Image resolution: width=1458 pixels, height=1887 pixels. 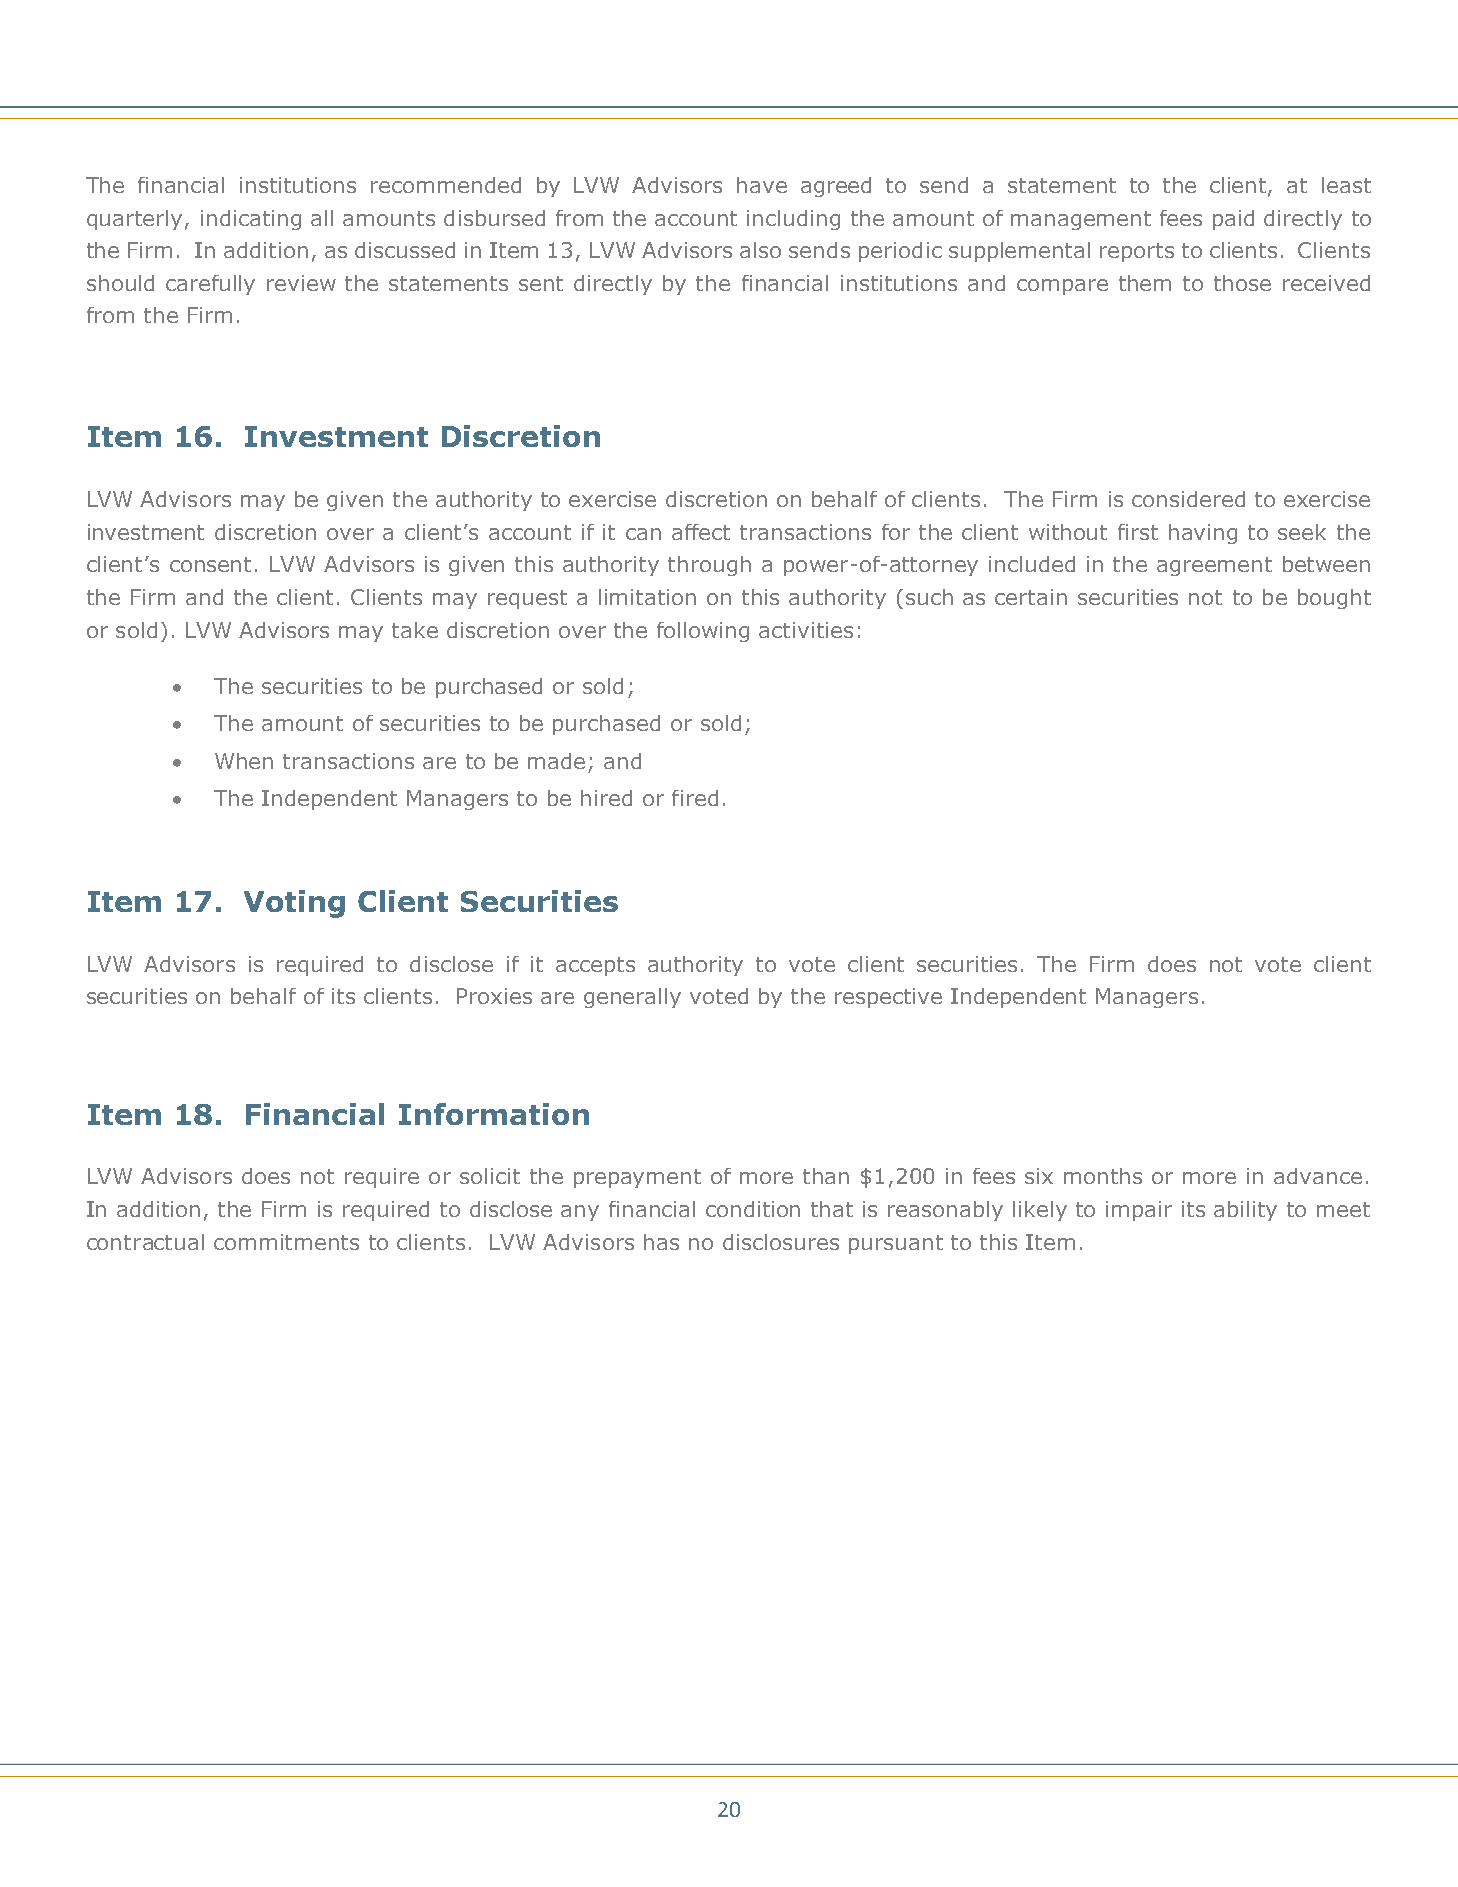 I want to click on paid, so click(x=1233, y=220).
